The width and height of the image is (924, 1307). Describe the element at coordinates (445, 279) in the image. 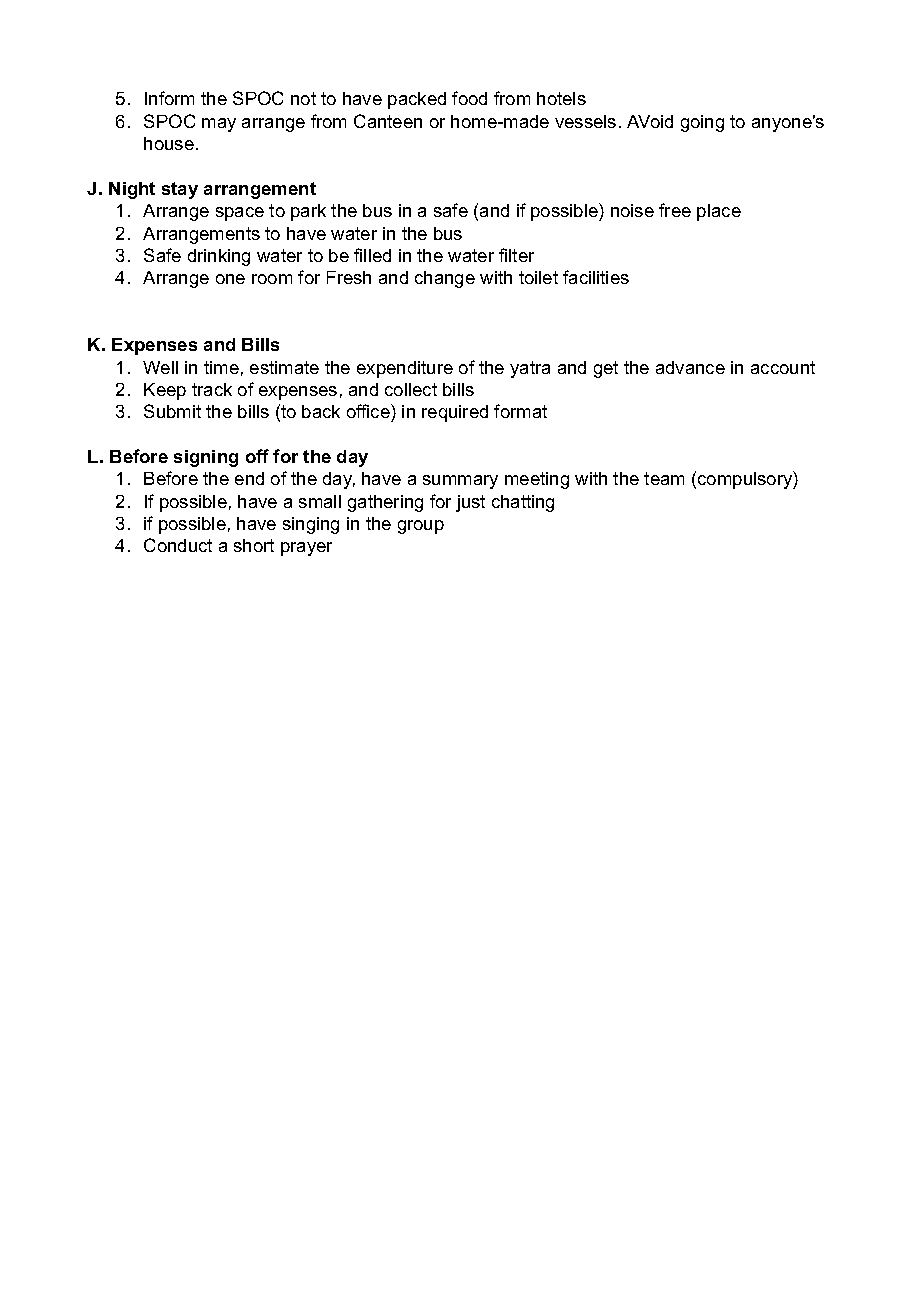

I see `change` at that location.
